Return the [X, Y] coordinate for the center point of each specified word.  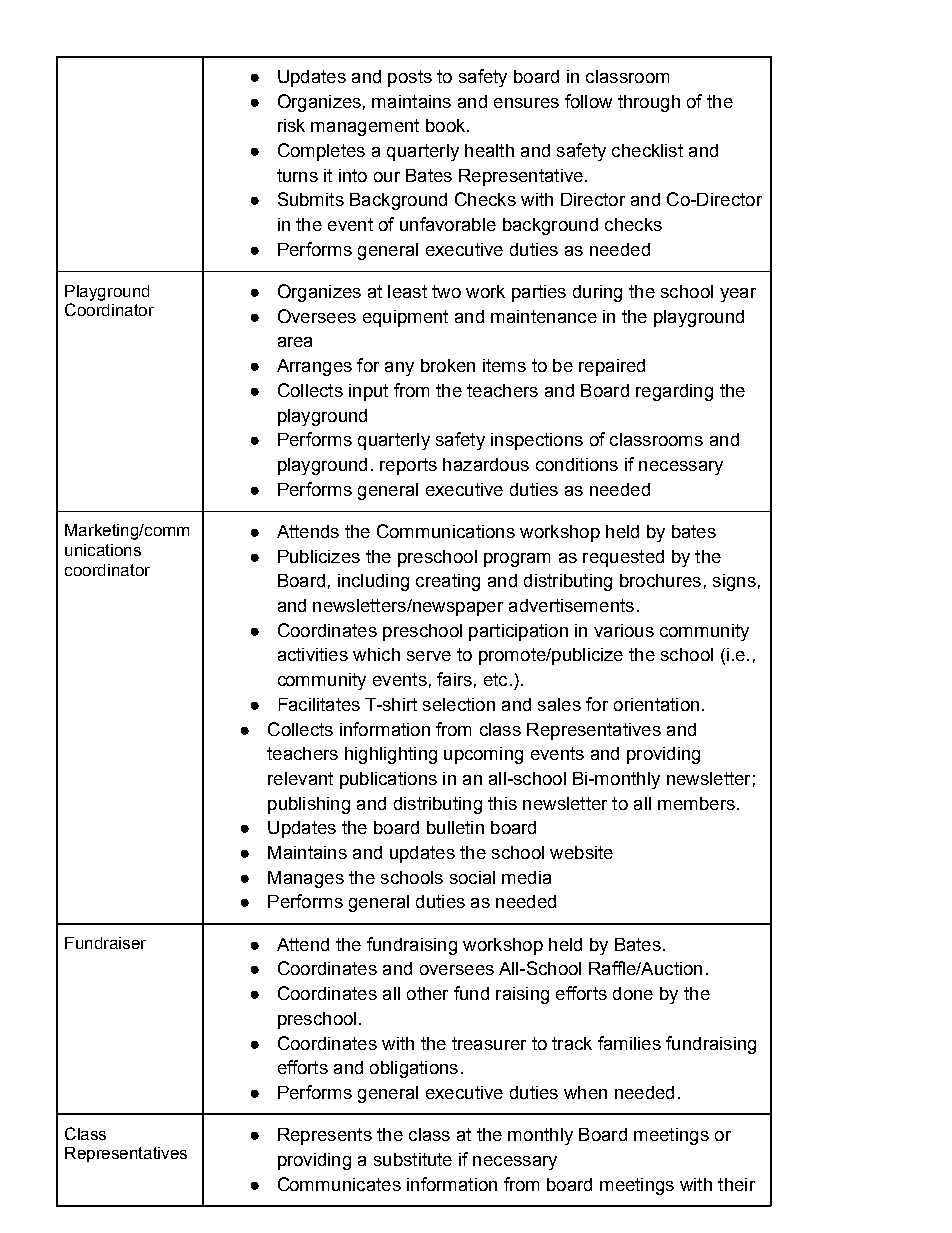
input [368, 392]
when [585, 1092]
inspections [537, 441]
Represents [325, 1136]
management [365, 127]
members [696, 803]
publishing [309, 805]
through [649, 103]
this [502, 803]
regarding [674, 392]
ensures [526, 103]
